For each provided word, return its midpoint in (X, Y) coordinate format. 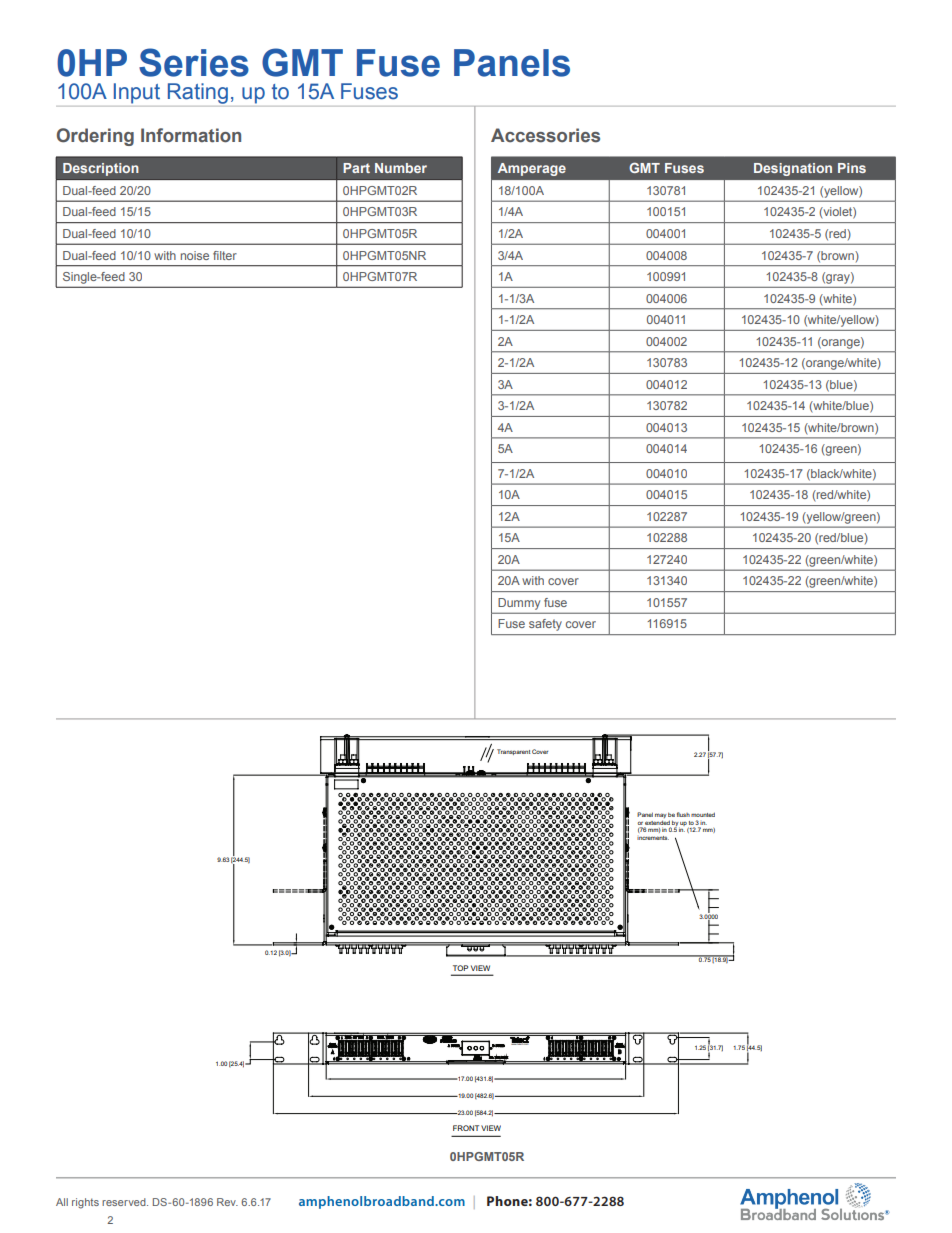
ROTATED (474, 682)
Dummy (519, 604)
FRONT (466, 1128)
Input (137, 93)
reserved (125, 1202)
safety (545, 625)
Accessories (545, 135)
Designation (793, 169)
